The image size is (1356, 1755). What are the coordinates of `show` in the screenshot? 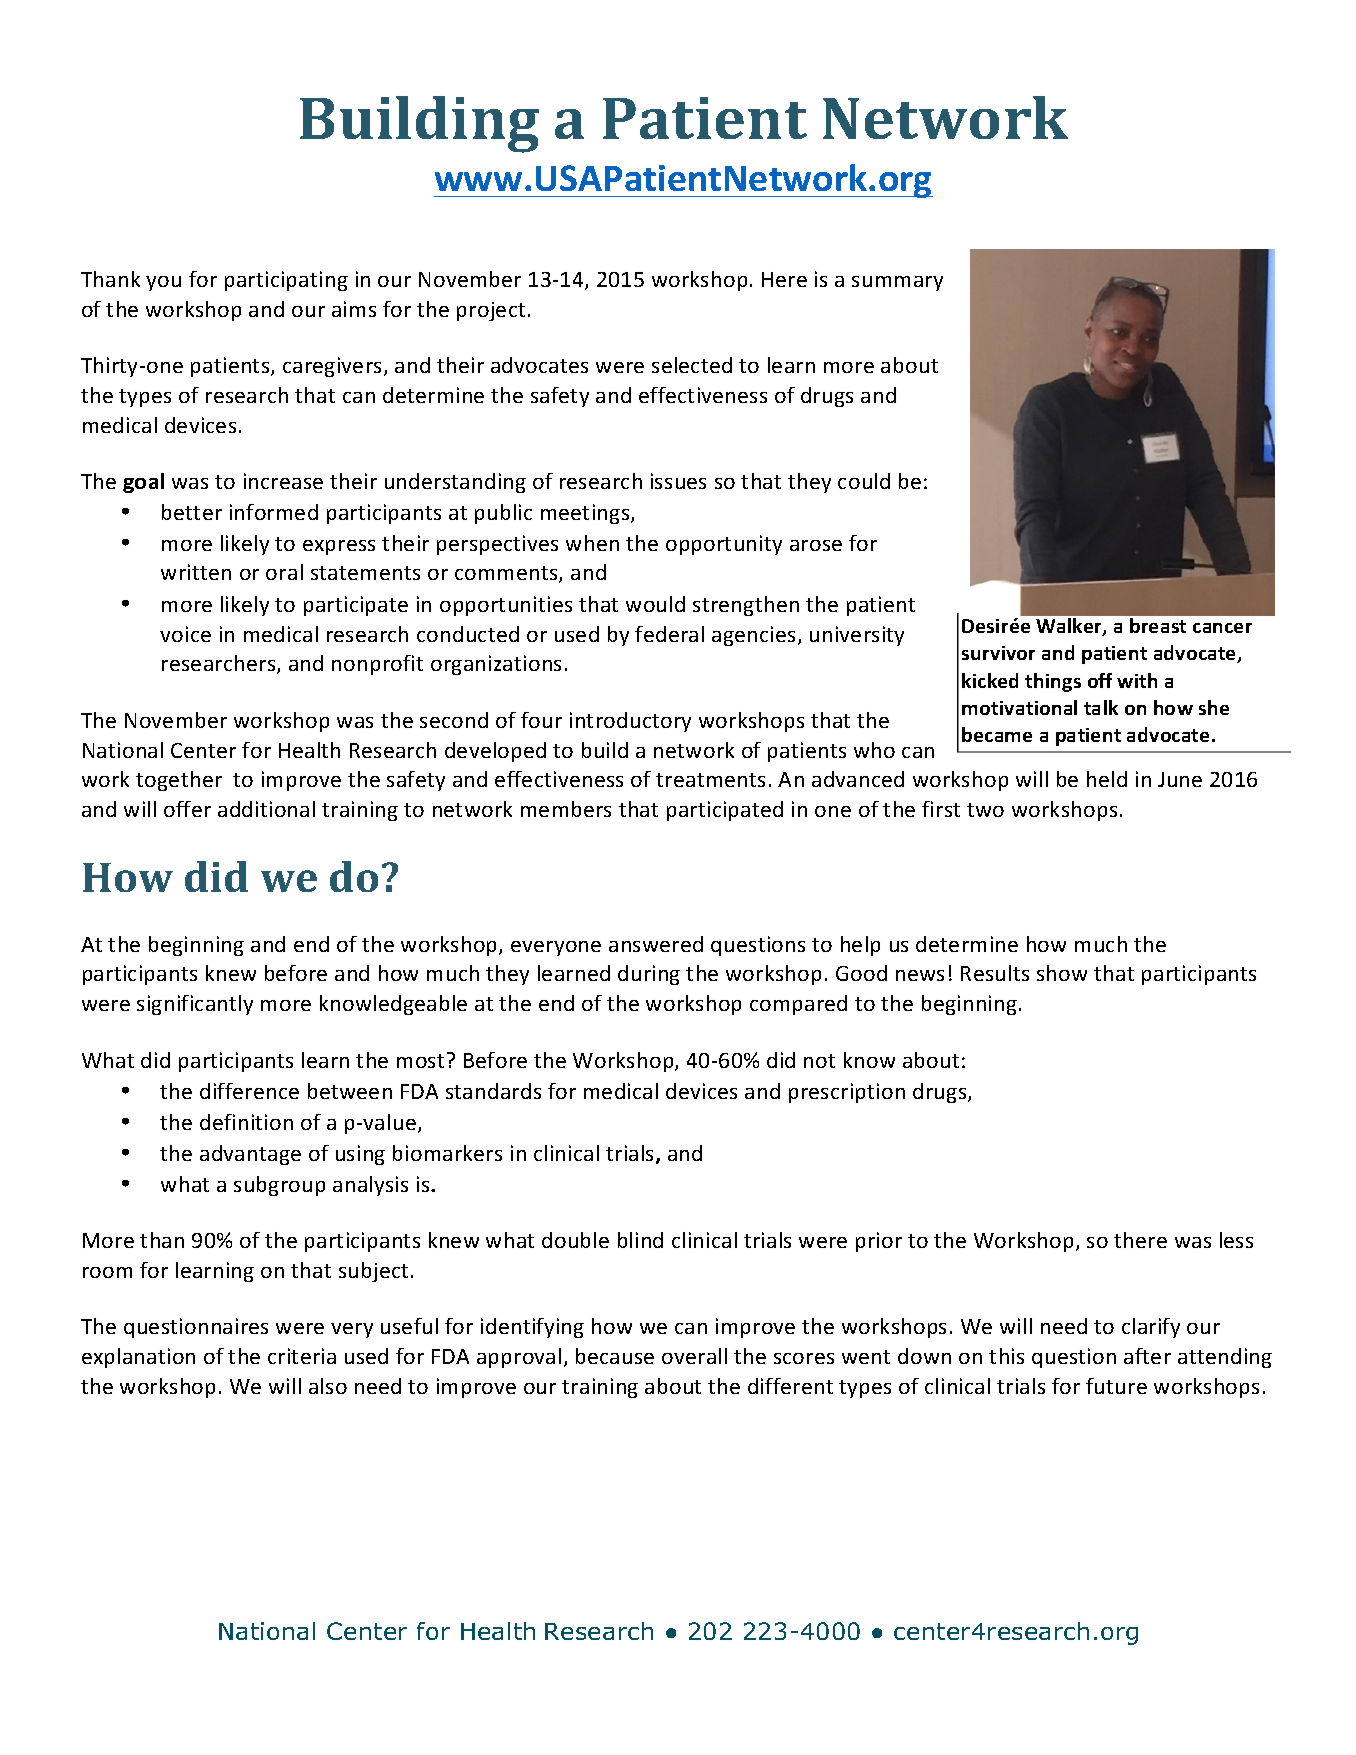 It's located at (1062, 973).
